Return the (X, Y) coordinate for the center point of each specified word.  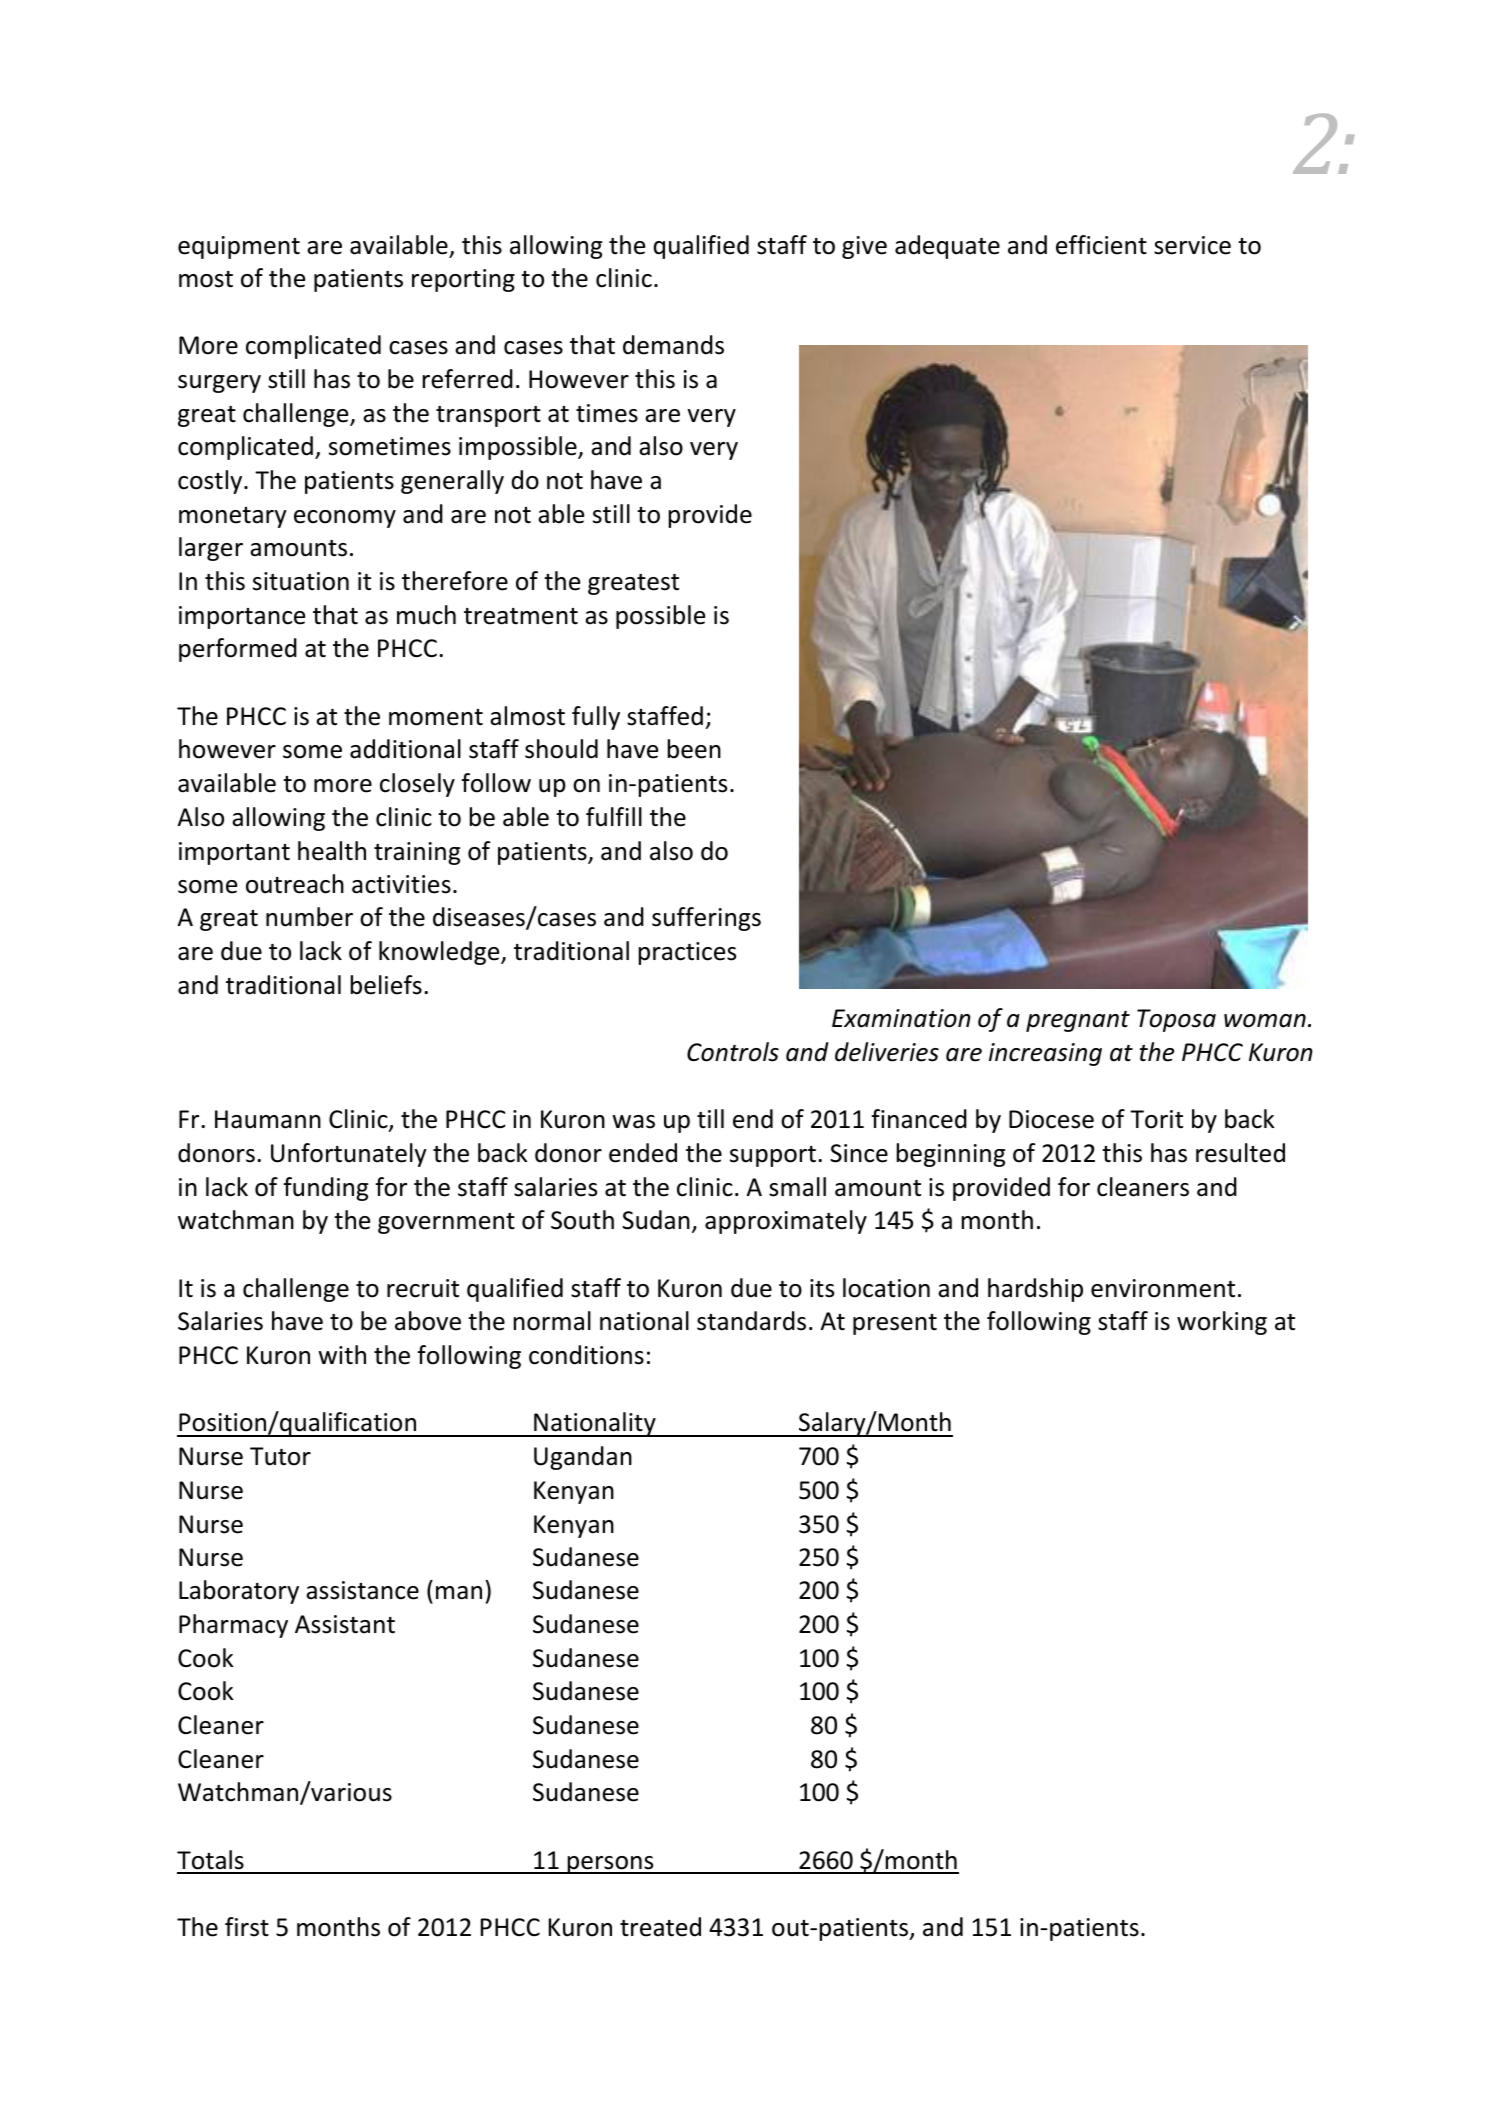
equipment (239, 247)
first (247, 1927)
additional (405, 749)
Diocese (1051, 1119)
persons (611, 1865)
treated (660, 1927)
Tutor (280, 1456)
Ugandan (583, 1458)
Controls (733, 1052)
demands (673, 345)
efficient (1101, 245)
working (1222, 1323)
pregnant (1078, 1021)
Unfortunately (349, 1155)
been (694, 749)
